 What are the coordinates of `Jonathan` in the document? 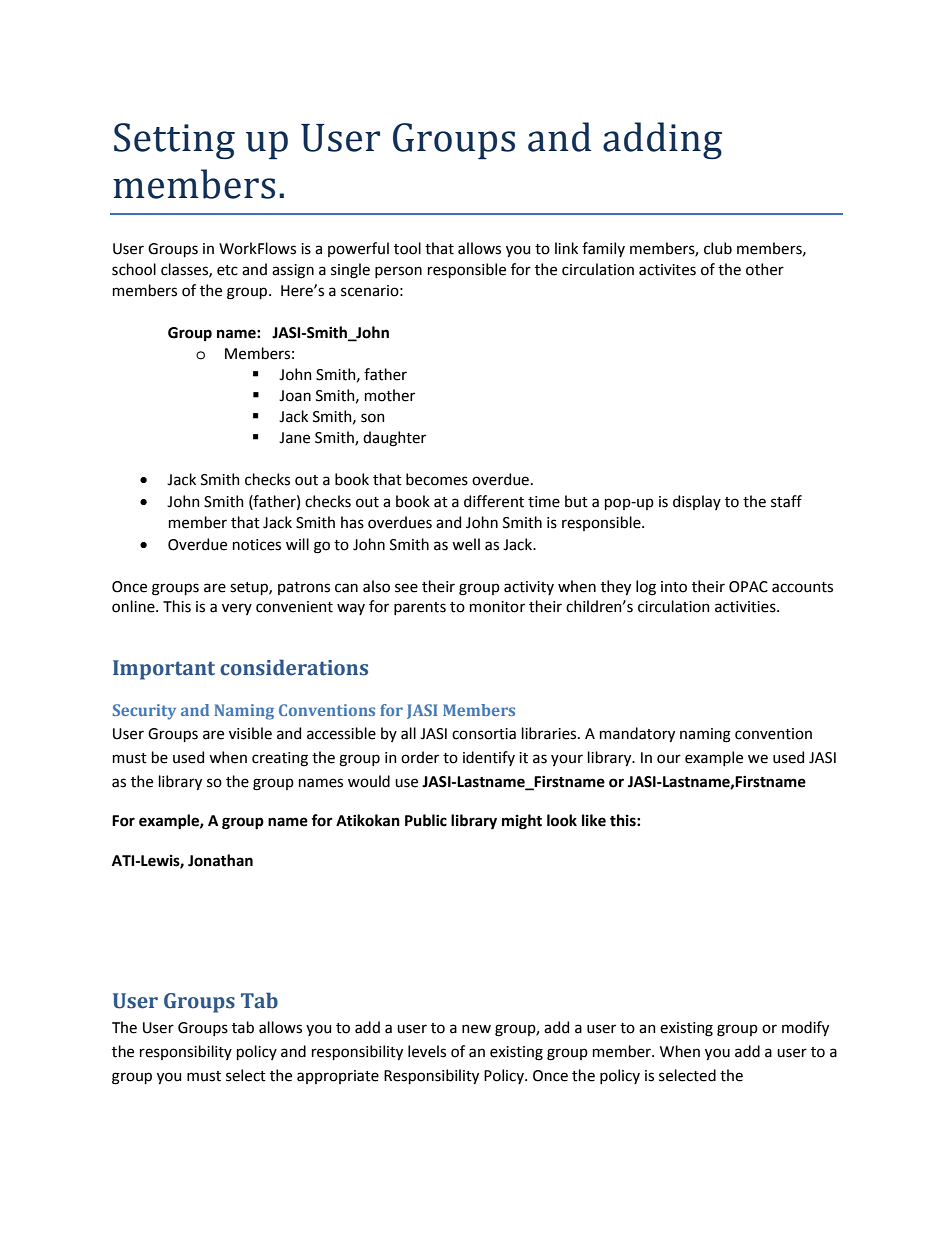 It's located at (220, 860).
